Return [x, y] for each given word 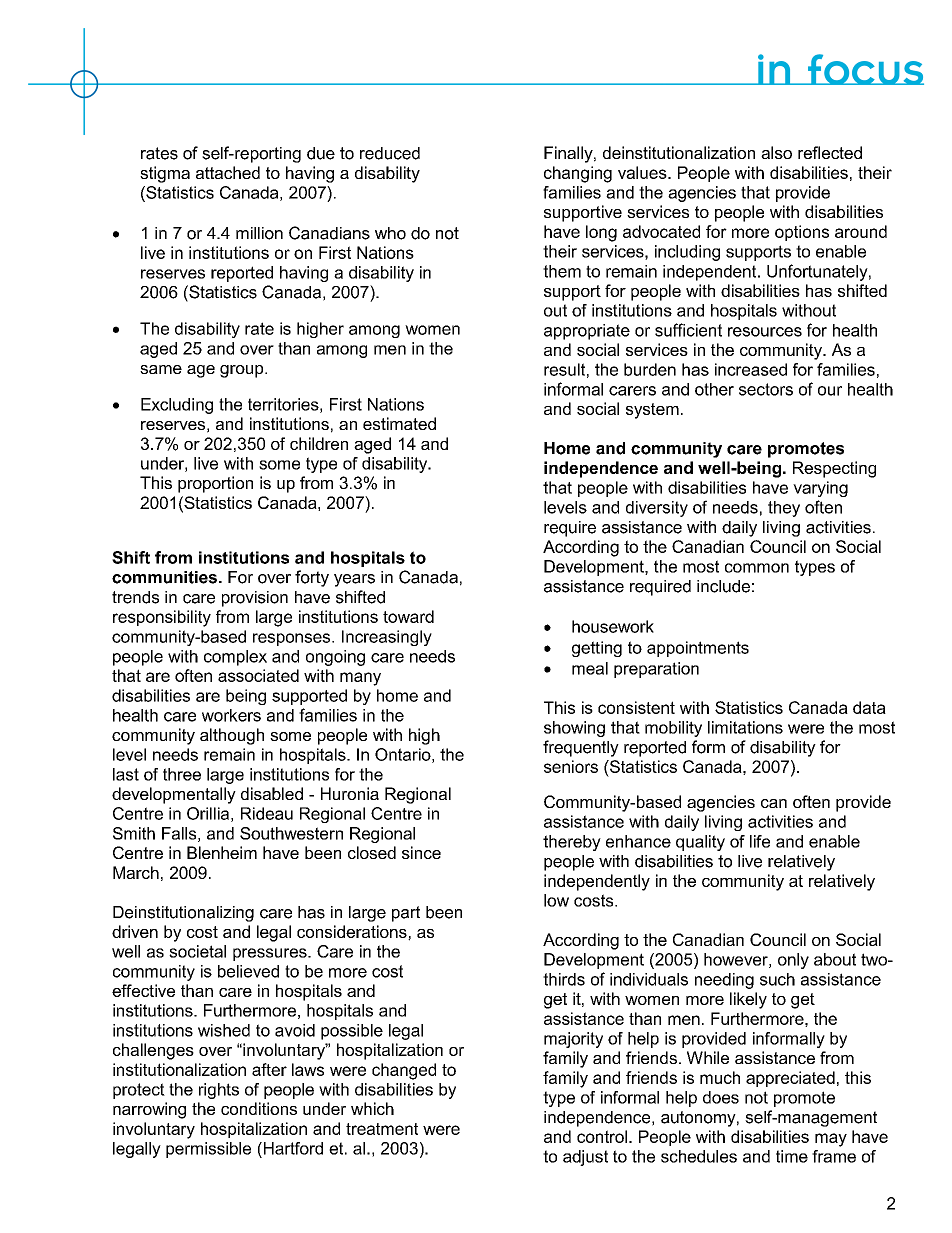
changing [578, 174]
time [792, 1156]
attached [228, 172]
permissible [208, 1150]
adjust [585, 1158]
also [776, 152]
